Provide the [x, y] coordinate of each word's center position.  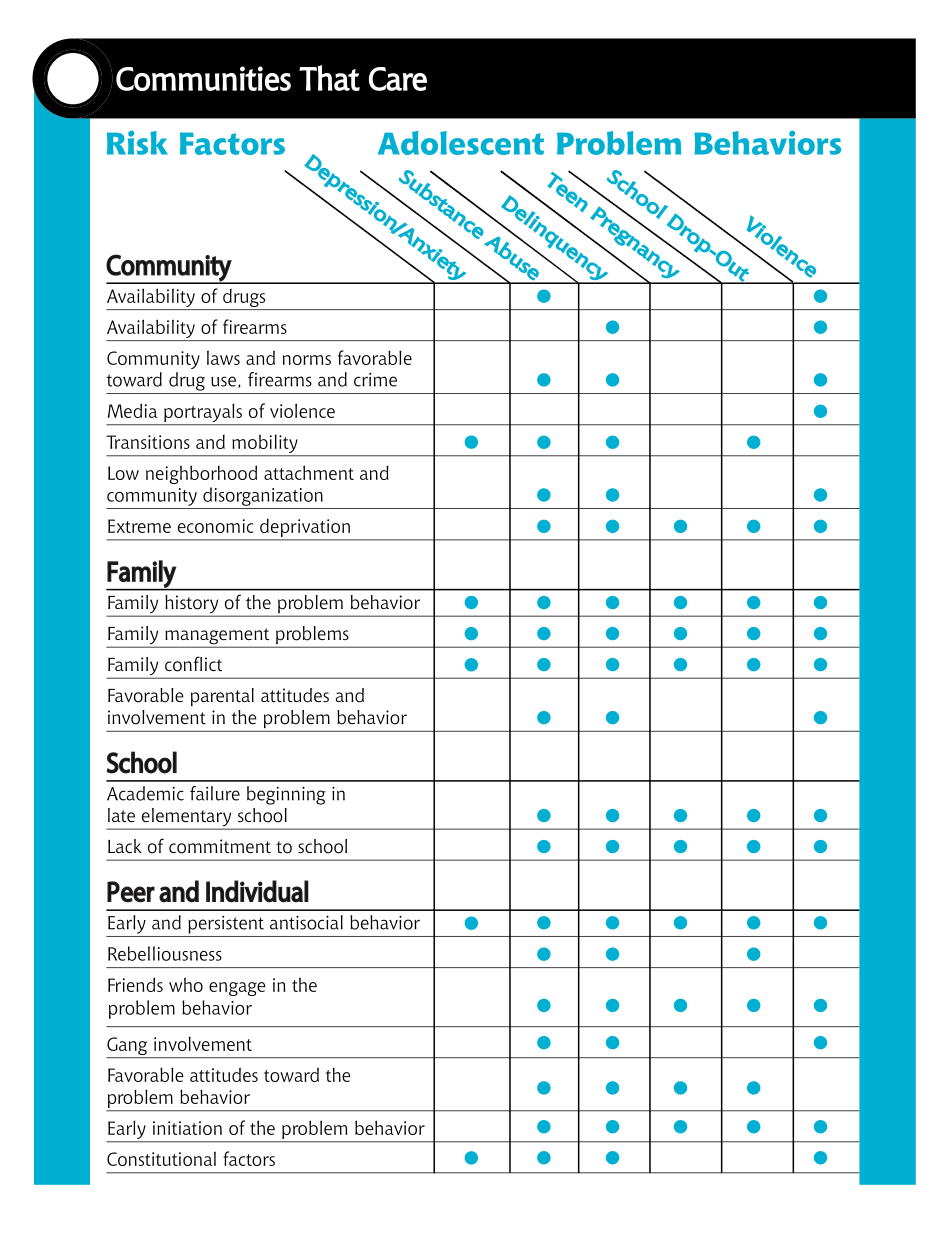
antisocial [306, 922]
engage [237, 989]
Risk [137, 143]
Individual [257, 891]
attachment [309, 472]
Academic [145, 793]
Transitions [148, 442]
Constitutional [161, 1158]
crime [375, 380]
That [329, 78]
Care [398, 79]
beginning [286, 795]
